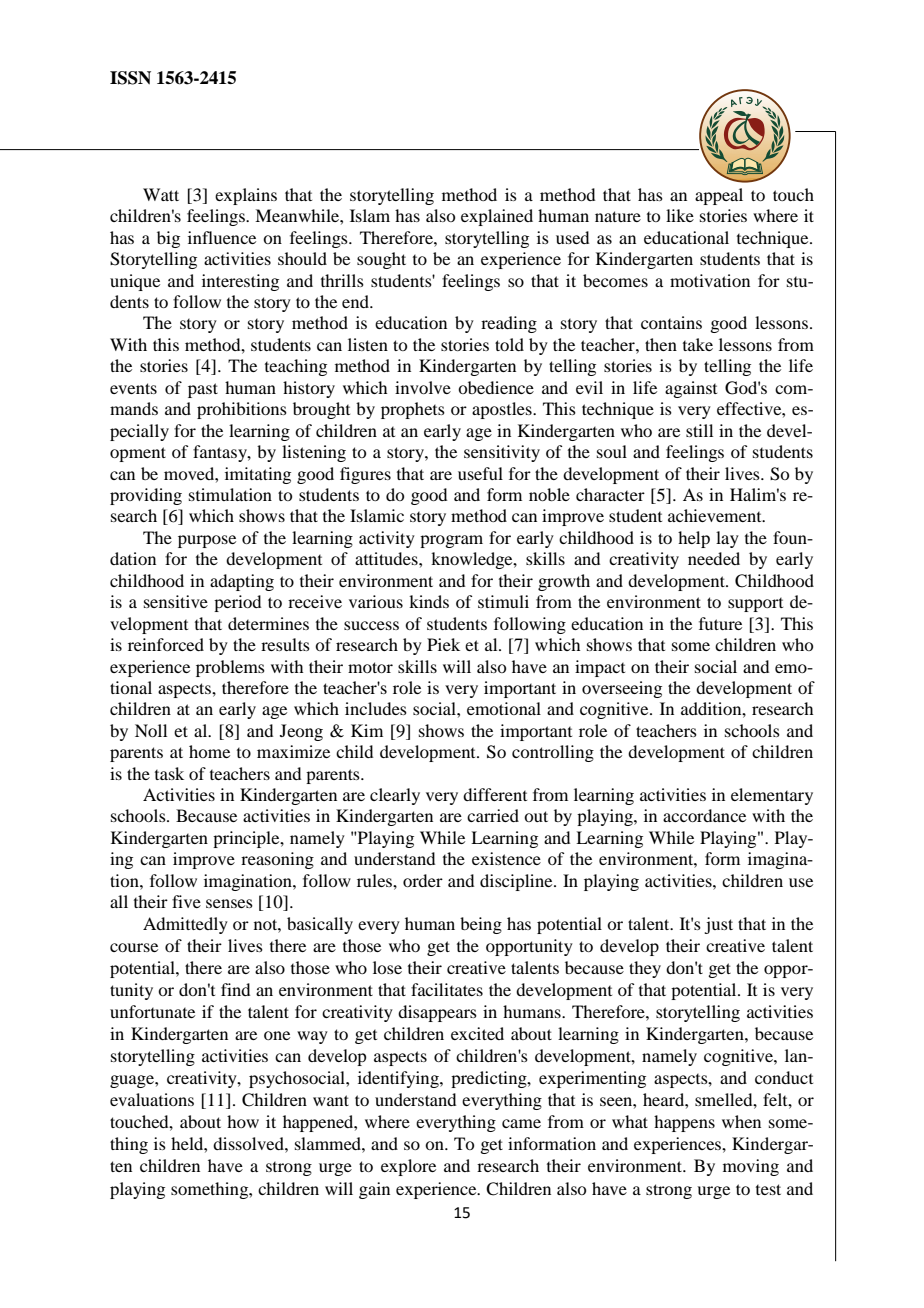 The width and height of the screenshot is (924, 1308). I want to click on kinds, so click(429, 601).
